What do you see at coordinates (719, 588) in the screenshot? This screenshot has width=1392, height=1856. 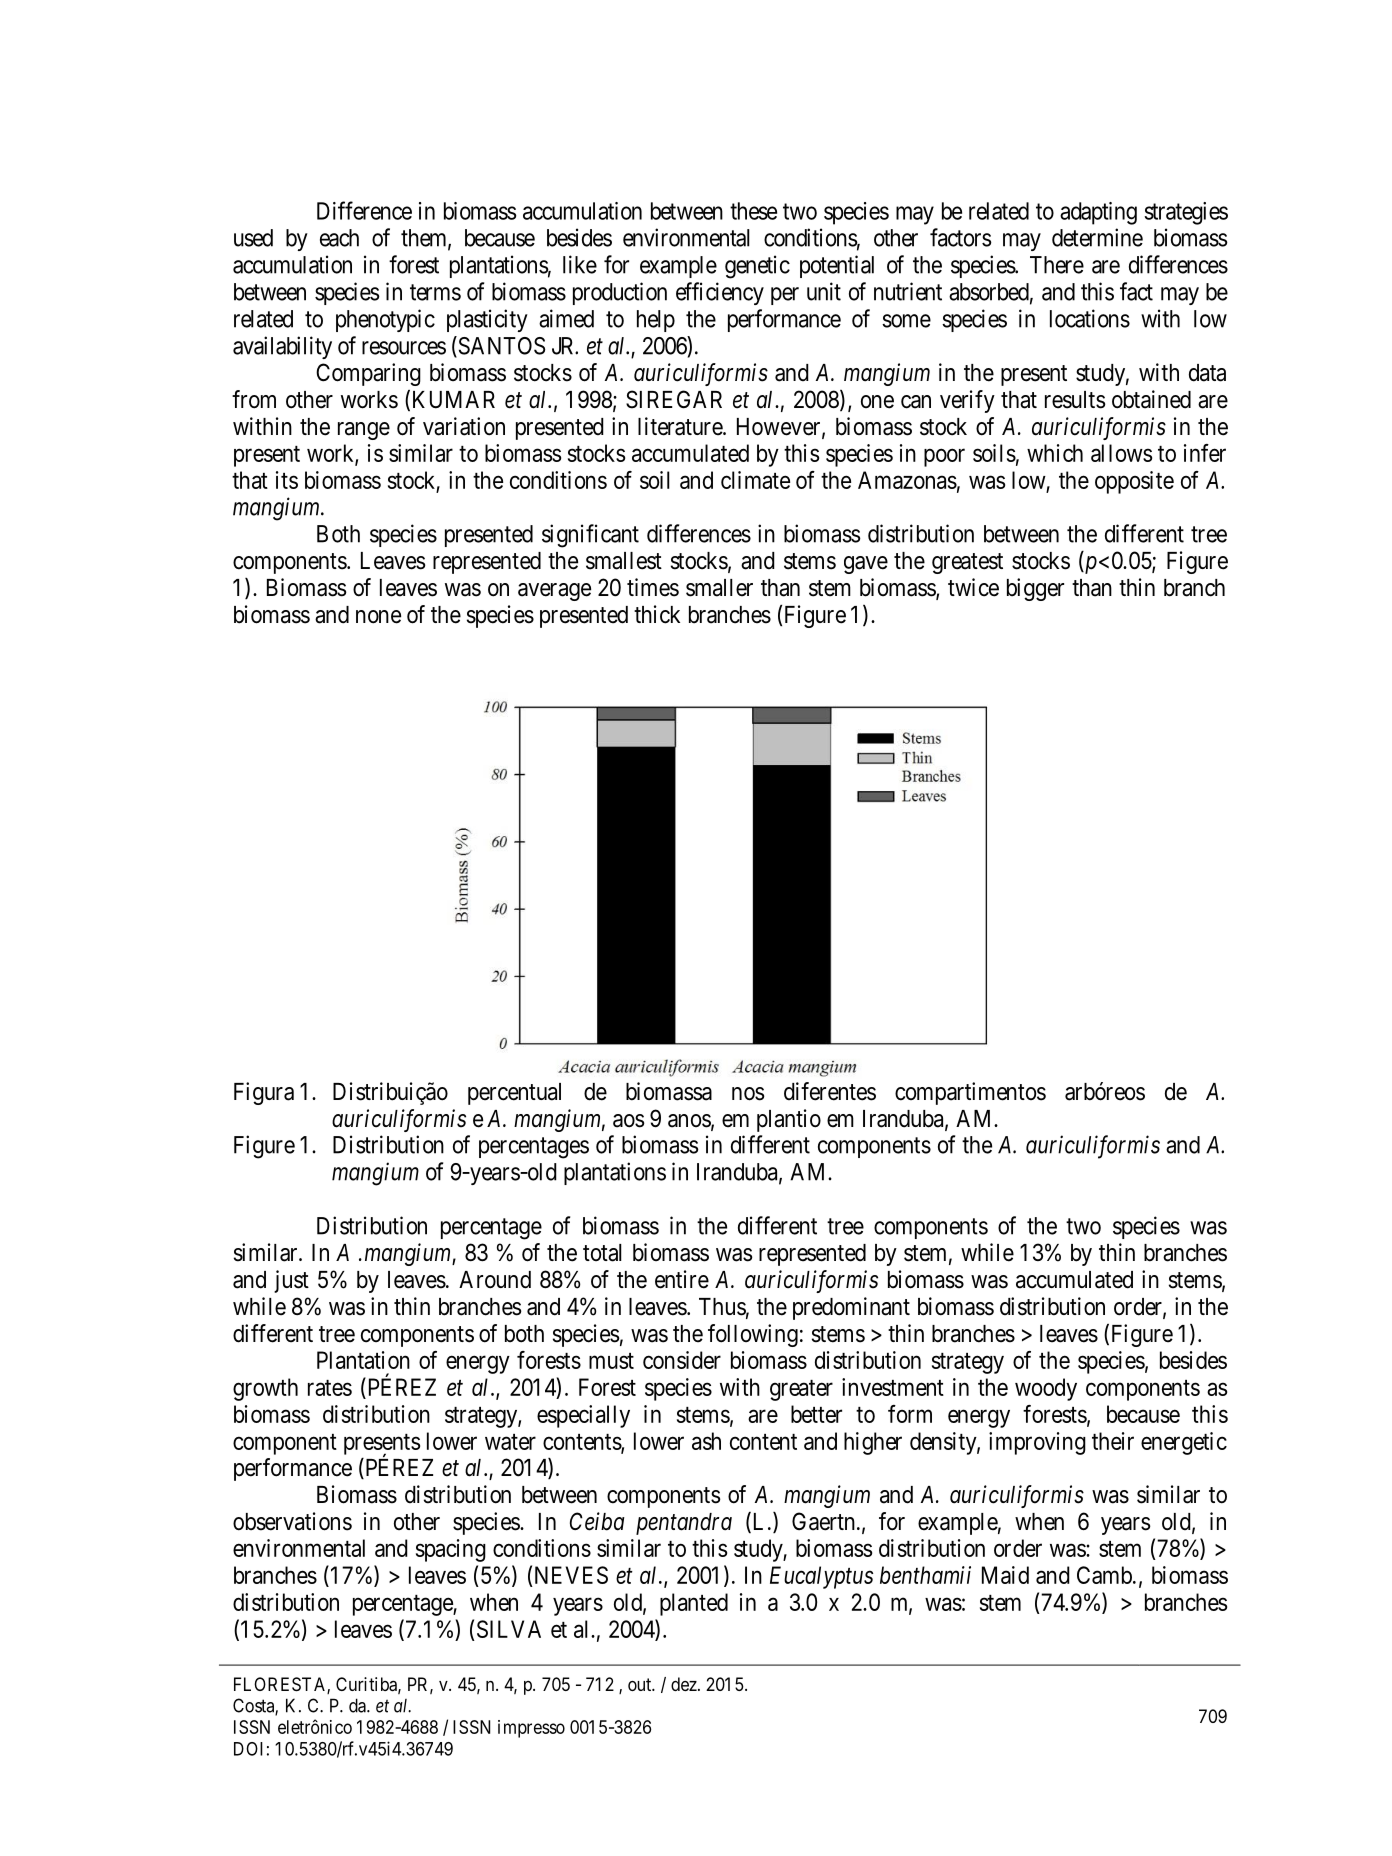 I see `smaller` at bounding box center [719, 588].
